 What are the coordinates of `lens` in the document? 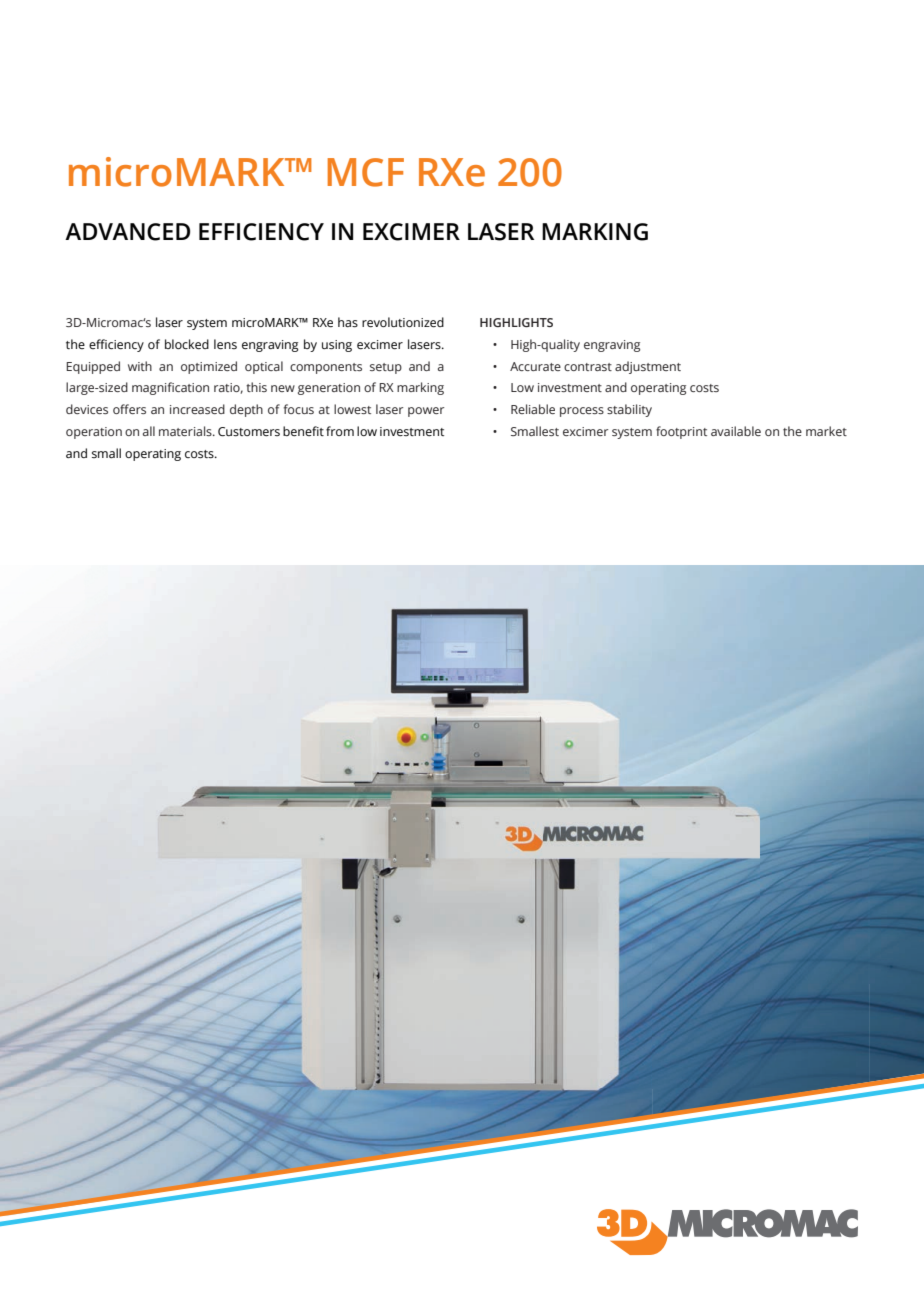 It's located at (225, 344).
